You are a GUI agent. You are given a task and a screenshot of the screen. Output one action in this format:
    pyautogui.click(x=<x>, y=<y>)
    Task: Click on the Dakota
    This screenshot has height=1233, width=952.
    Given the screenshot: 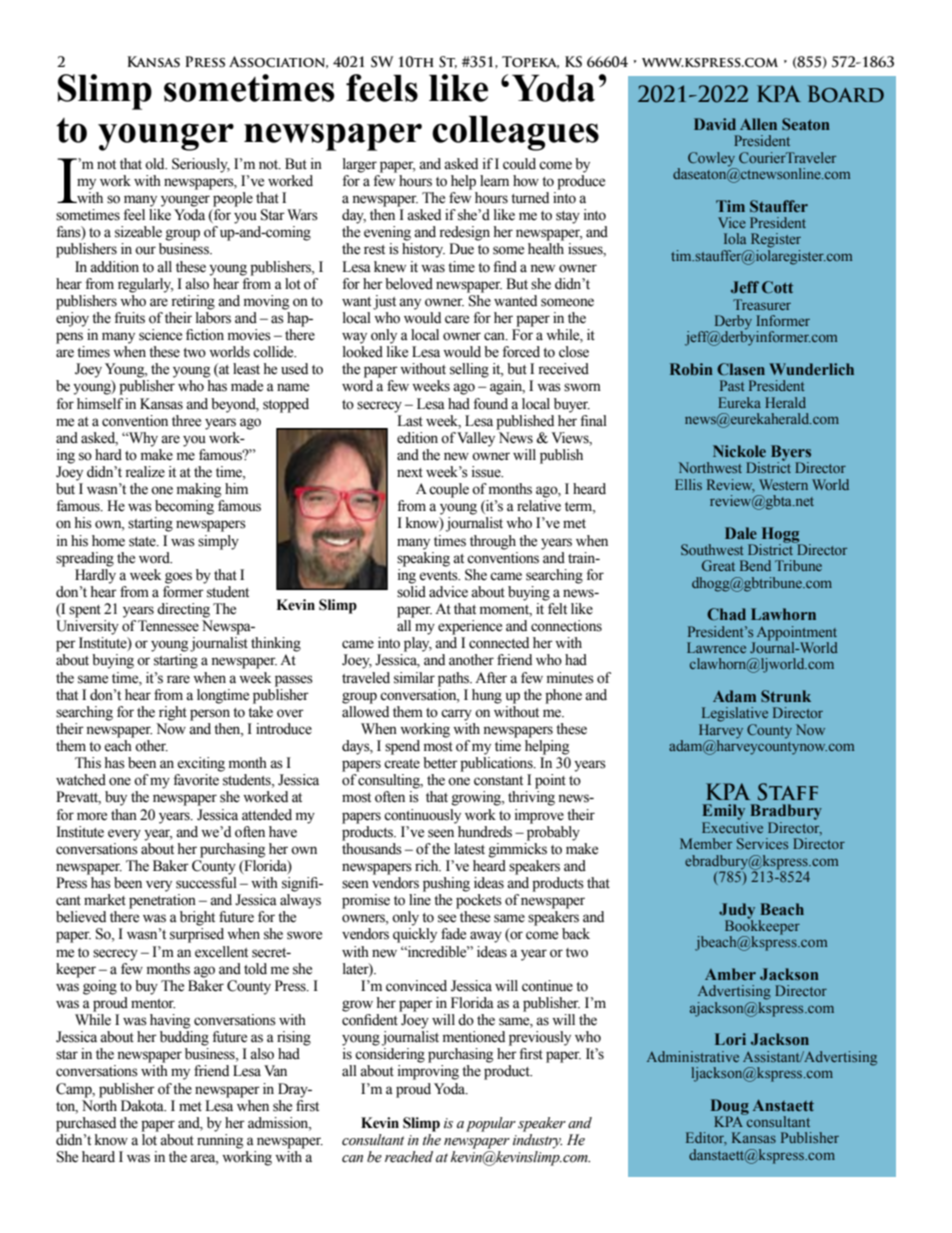 What is the action you would take?
    pyautogui.click(x=143, y=1106)
